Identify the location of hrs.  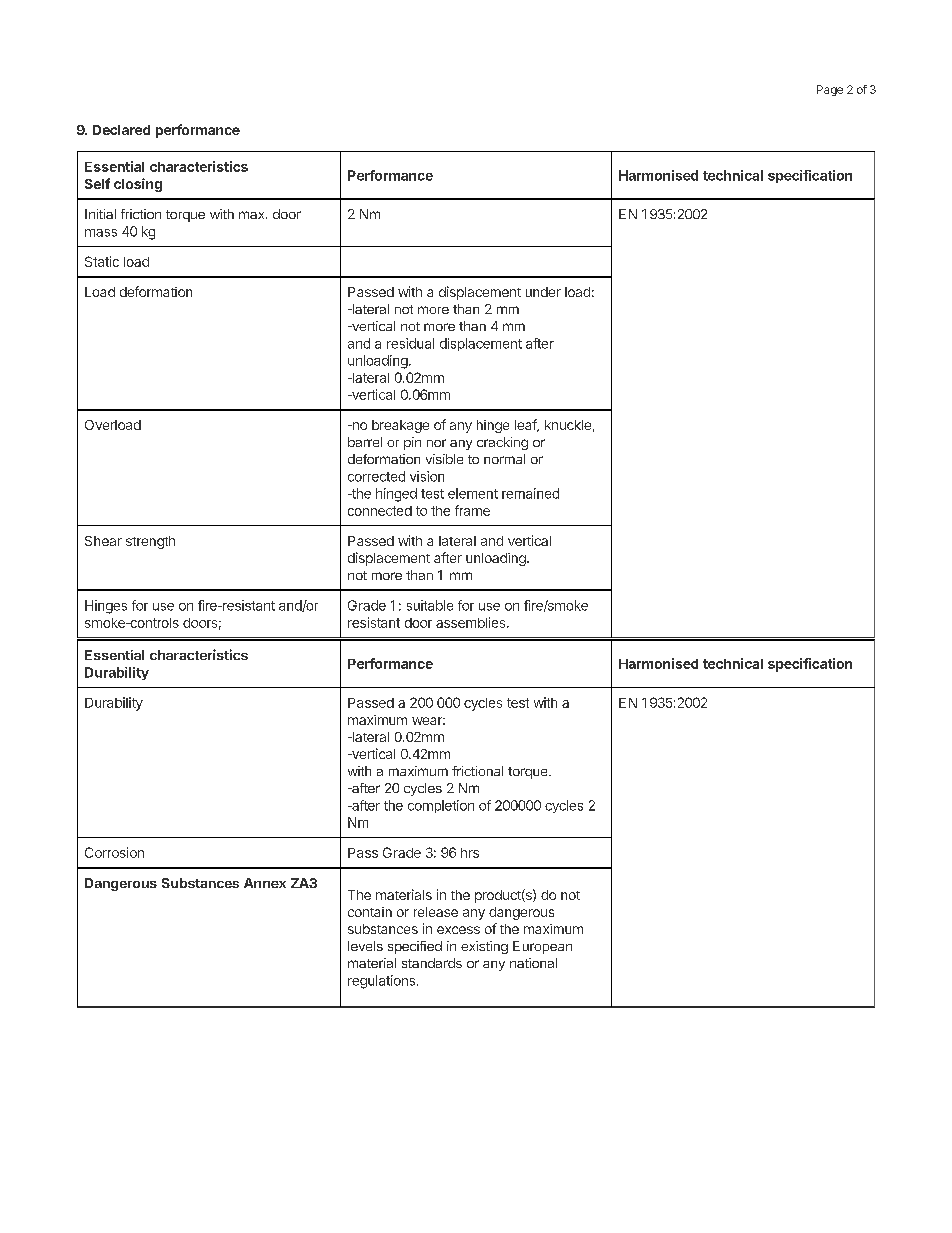
(470, 853).
